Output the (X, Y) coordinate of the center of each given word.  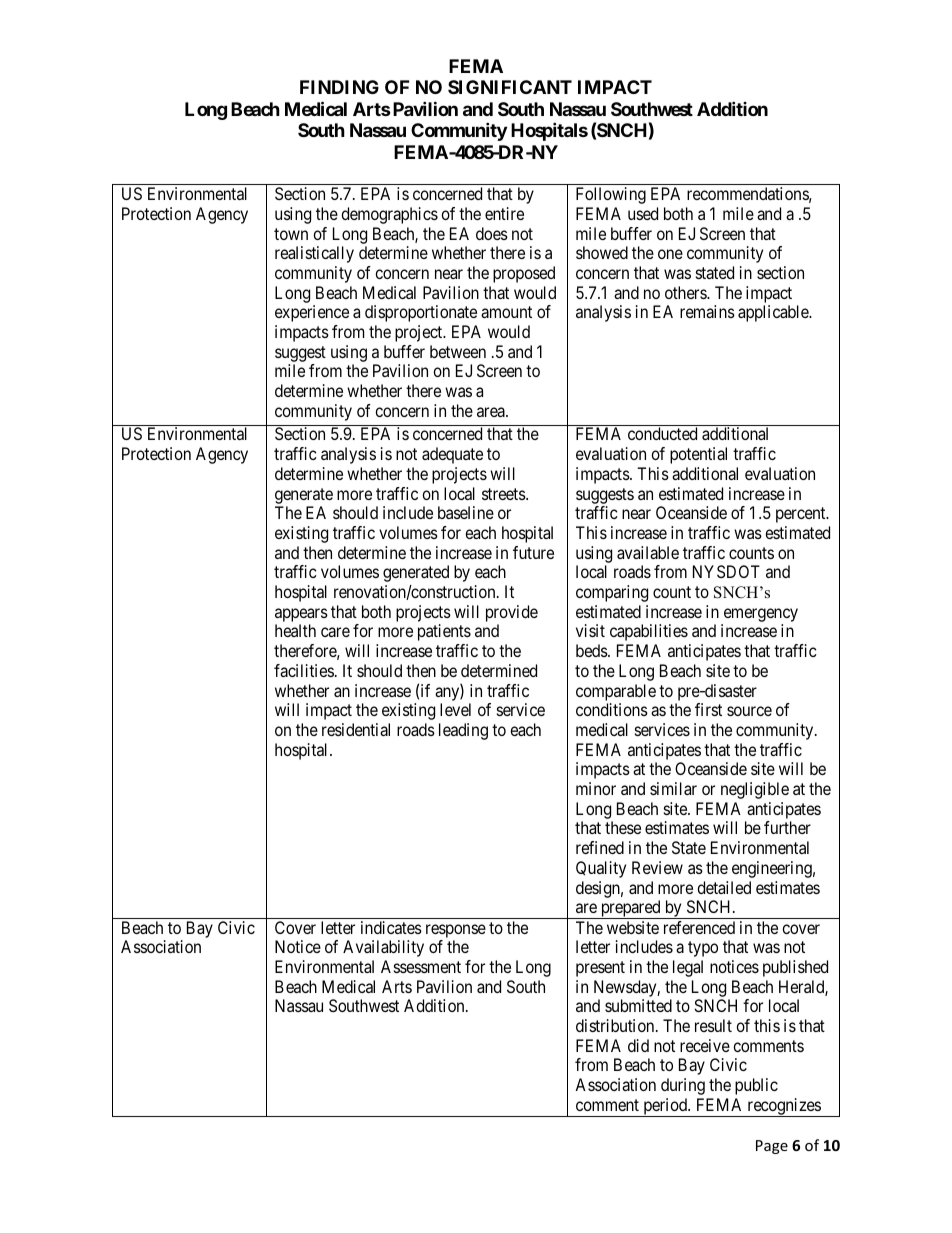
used (643, 213)
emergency (761, 615)
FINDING (339, 87)
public (756, 1086)
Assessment (421, 966)
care (335, 632)
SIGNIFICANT (510, 87)
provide (512, 613)
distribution (616, 1025)
